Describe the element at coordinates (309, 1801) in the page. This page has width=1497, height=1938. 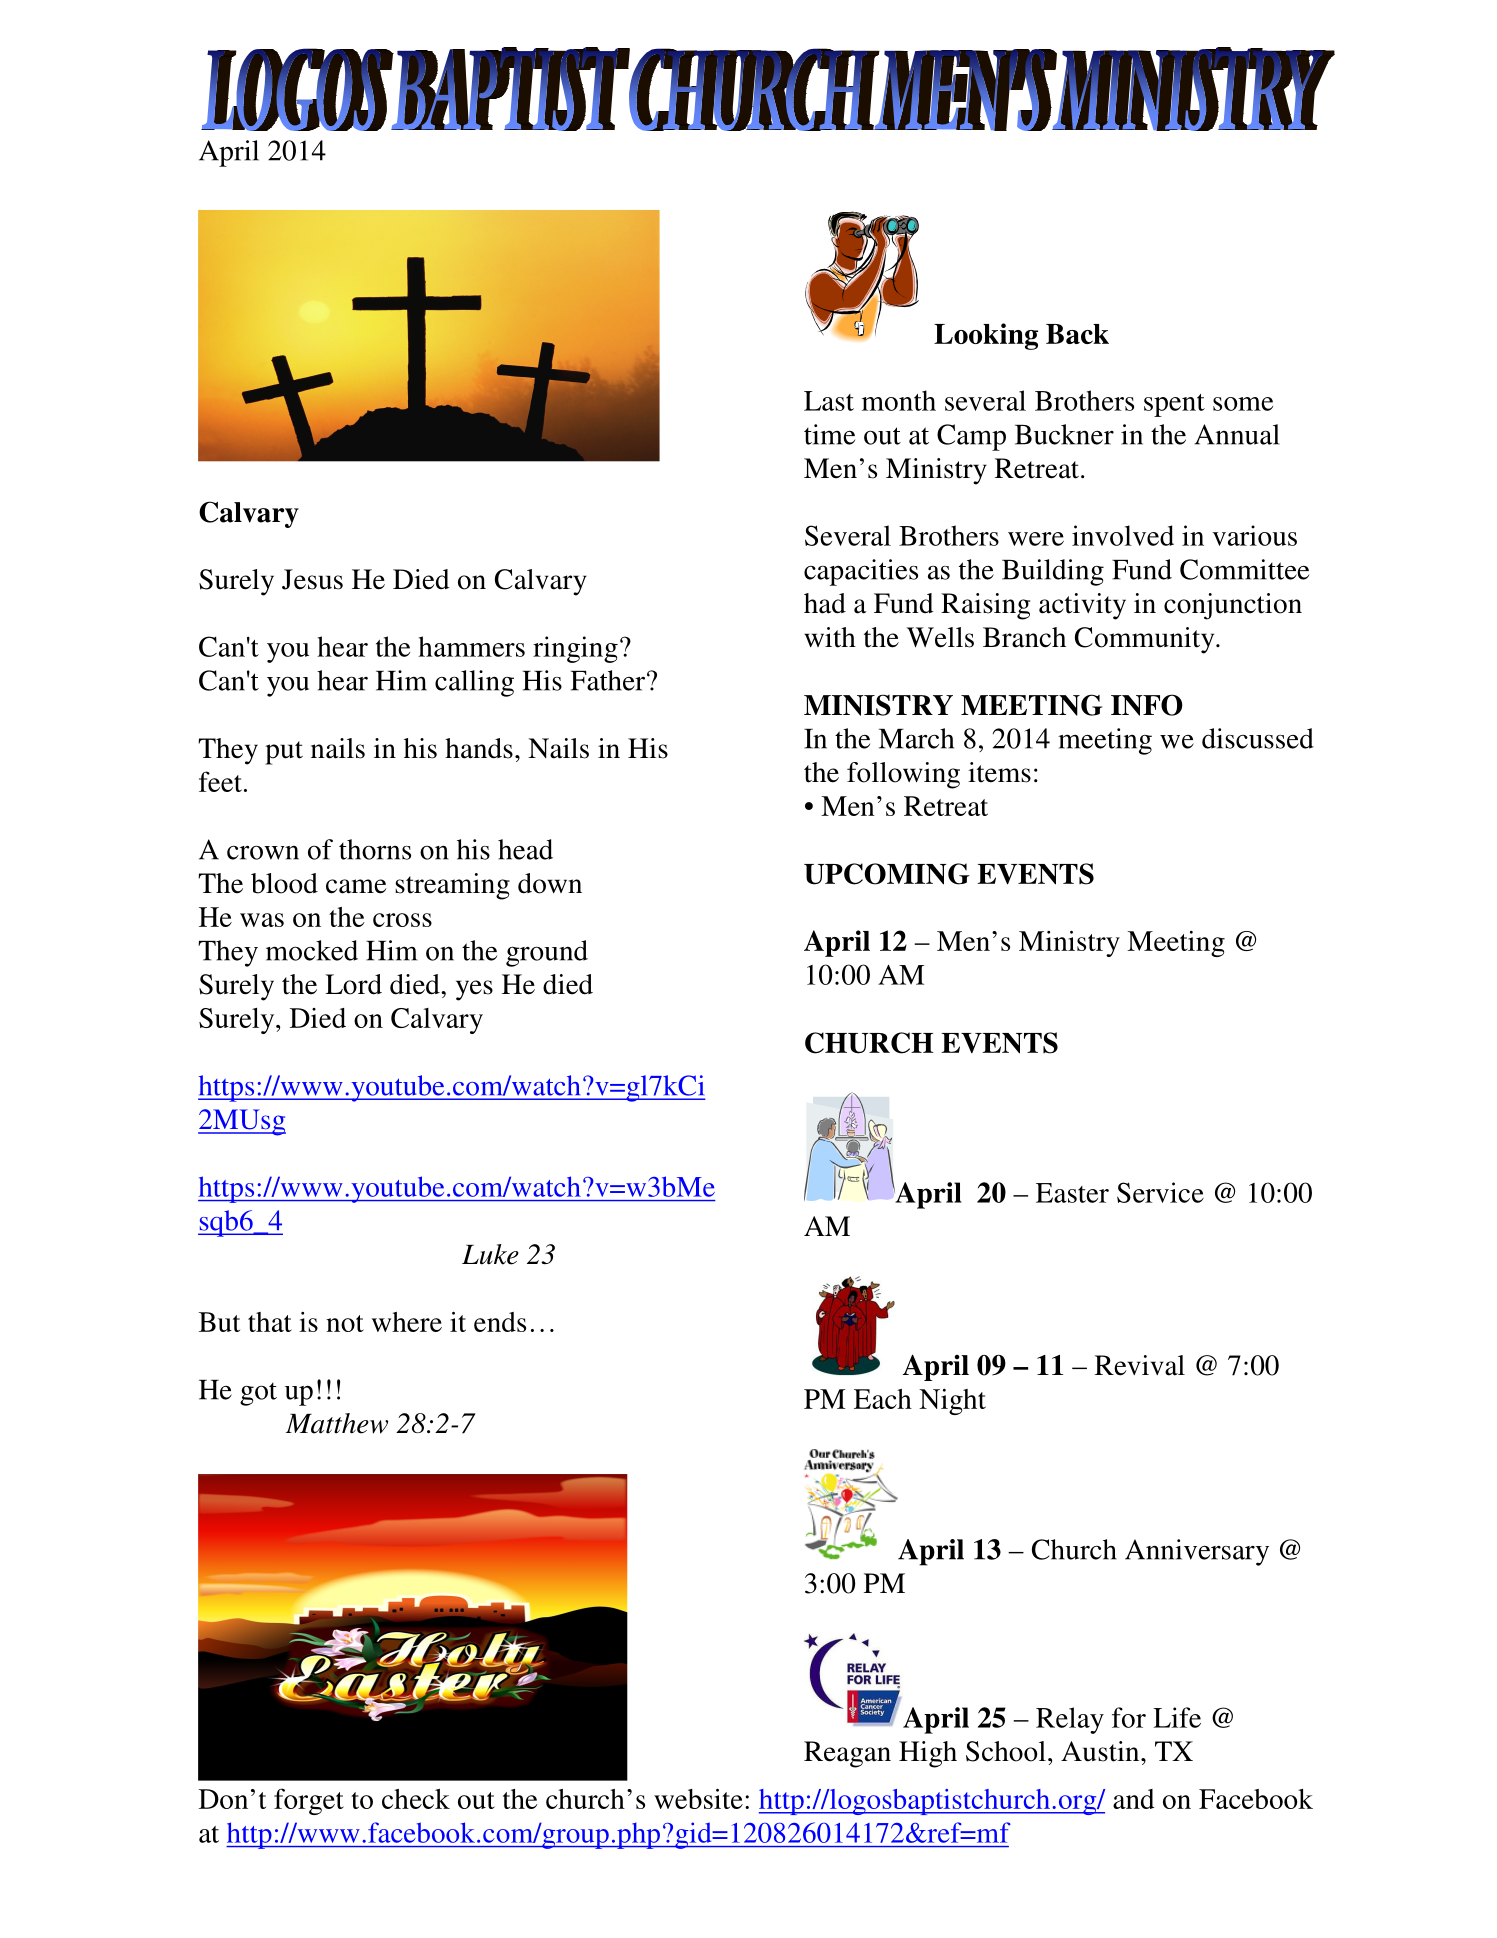
I see `forget` at that location.
